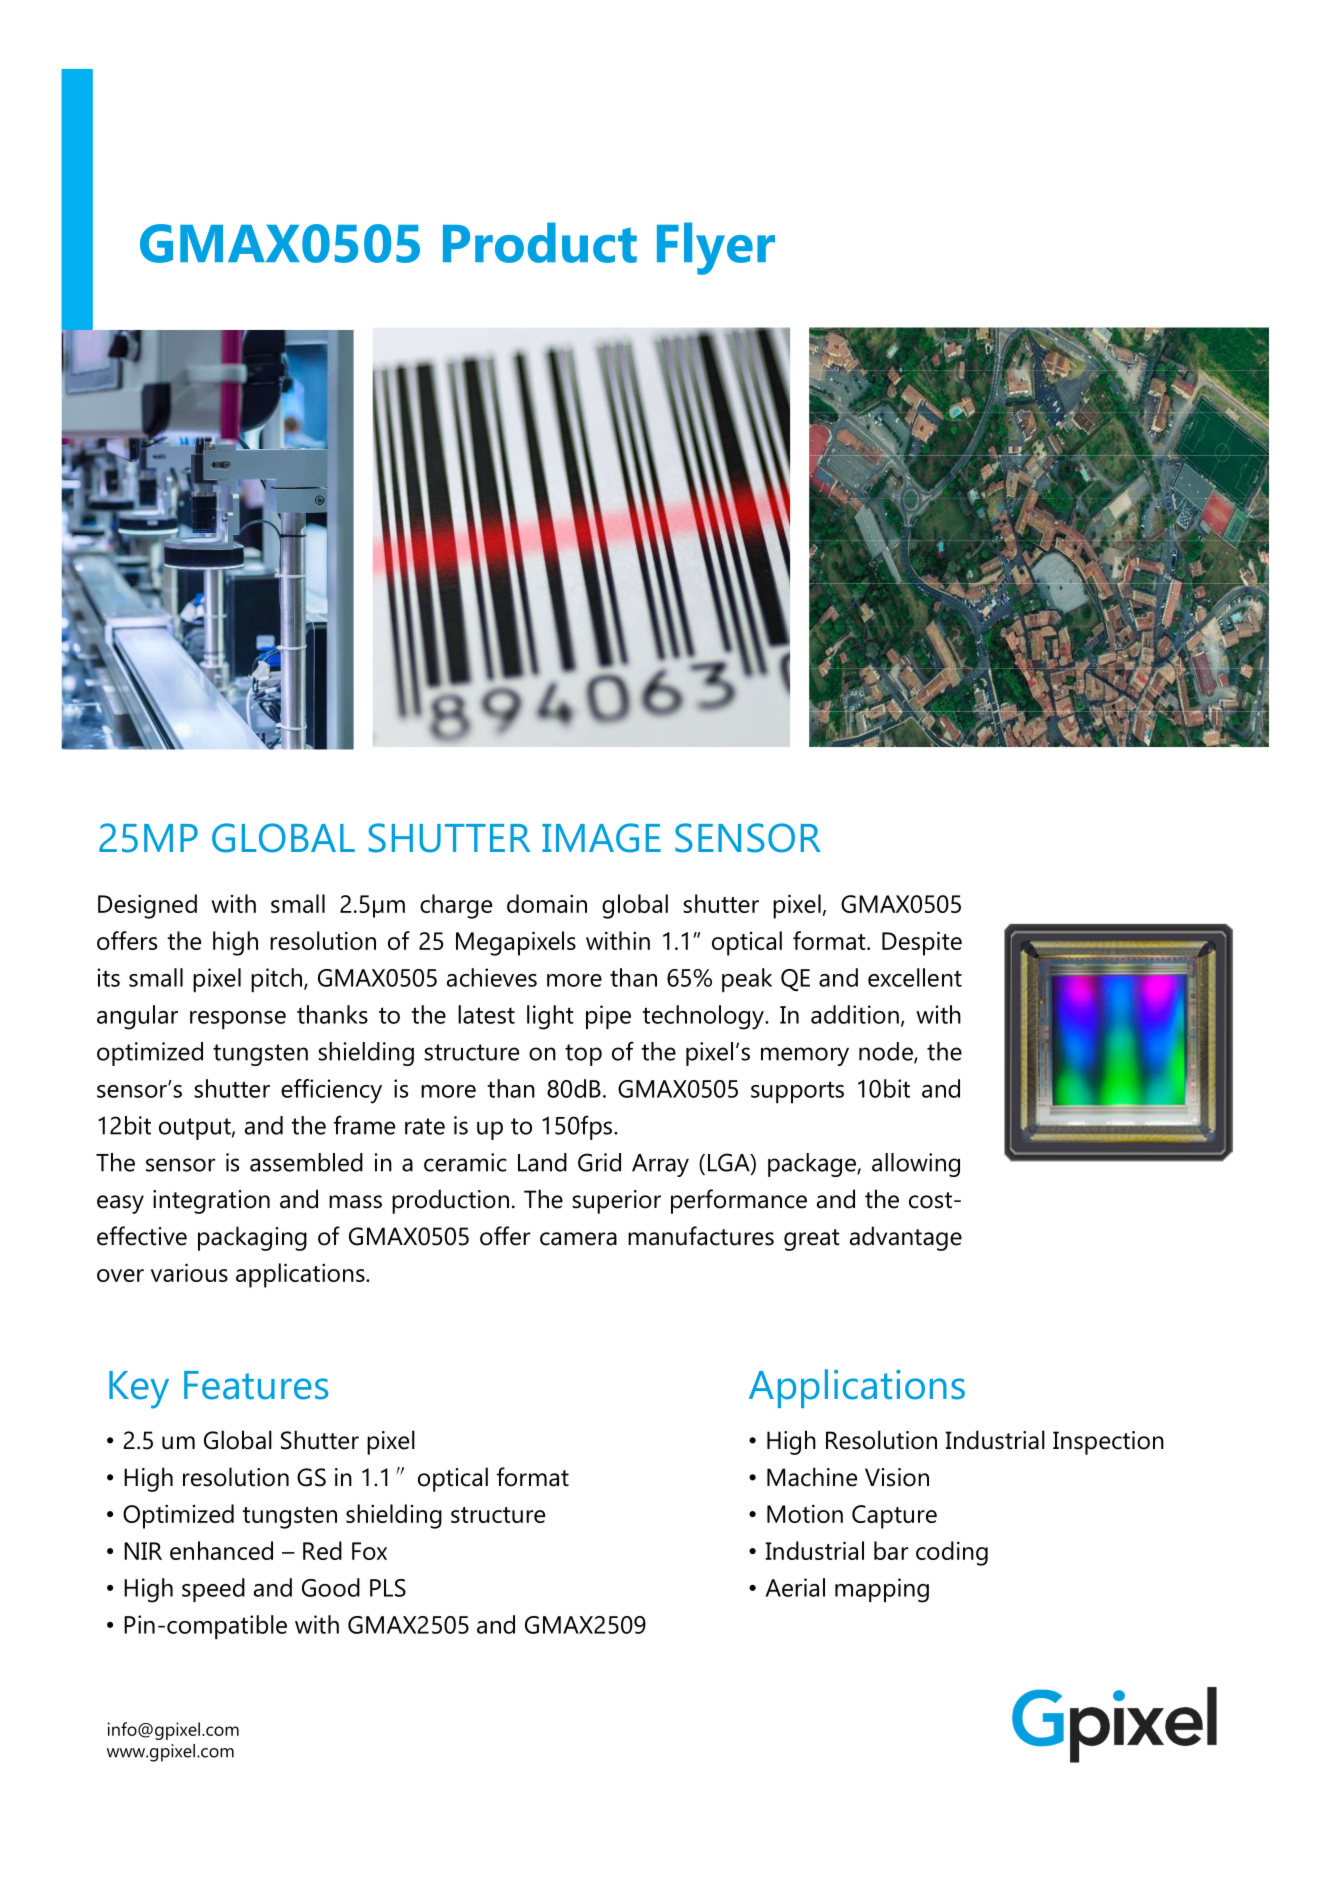  Describe the element at coordinates (922, 943) in the screenshot. I see `Despite` at that location.
